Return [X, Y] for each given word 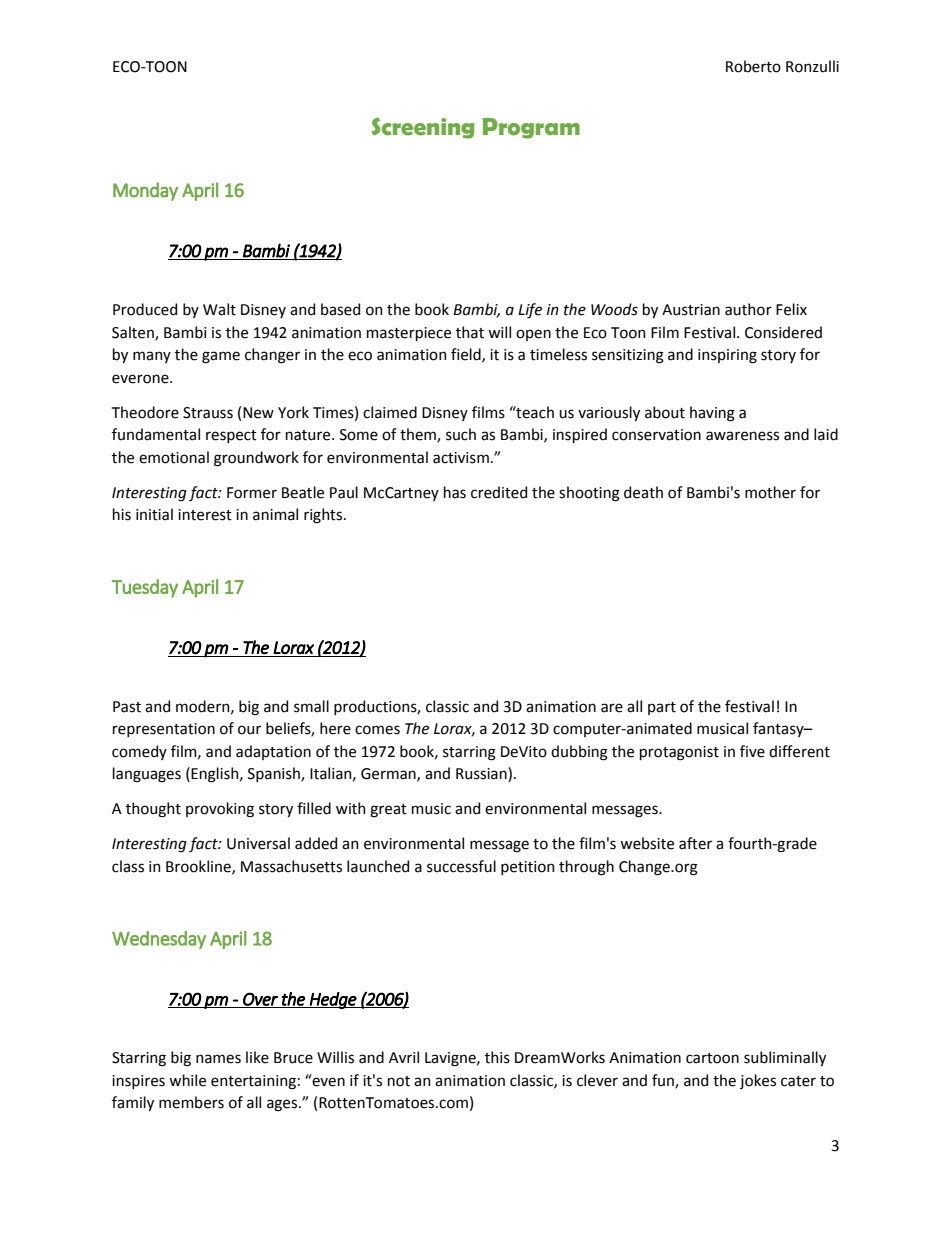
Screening [423, 128]
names [218, 1059]
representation [164, 730]
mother [770, 492]
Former [252, 493]
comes [377, 730]
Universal [258, 843]
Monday [145, 191]
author [748, 309]
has [455, 492]
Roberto [753, 66]
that [470, 332]
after [695, 843]
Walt [219, 309]
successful [461, 866]
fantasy [779, 729]
